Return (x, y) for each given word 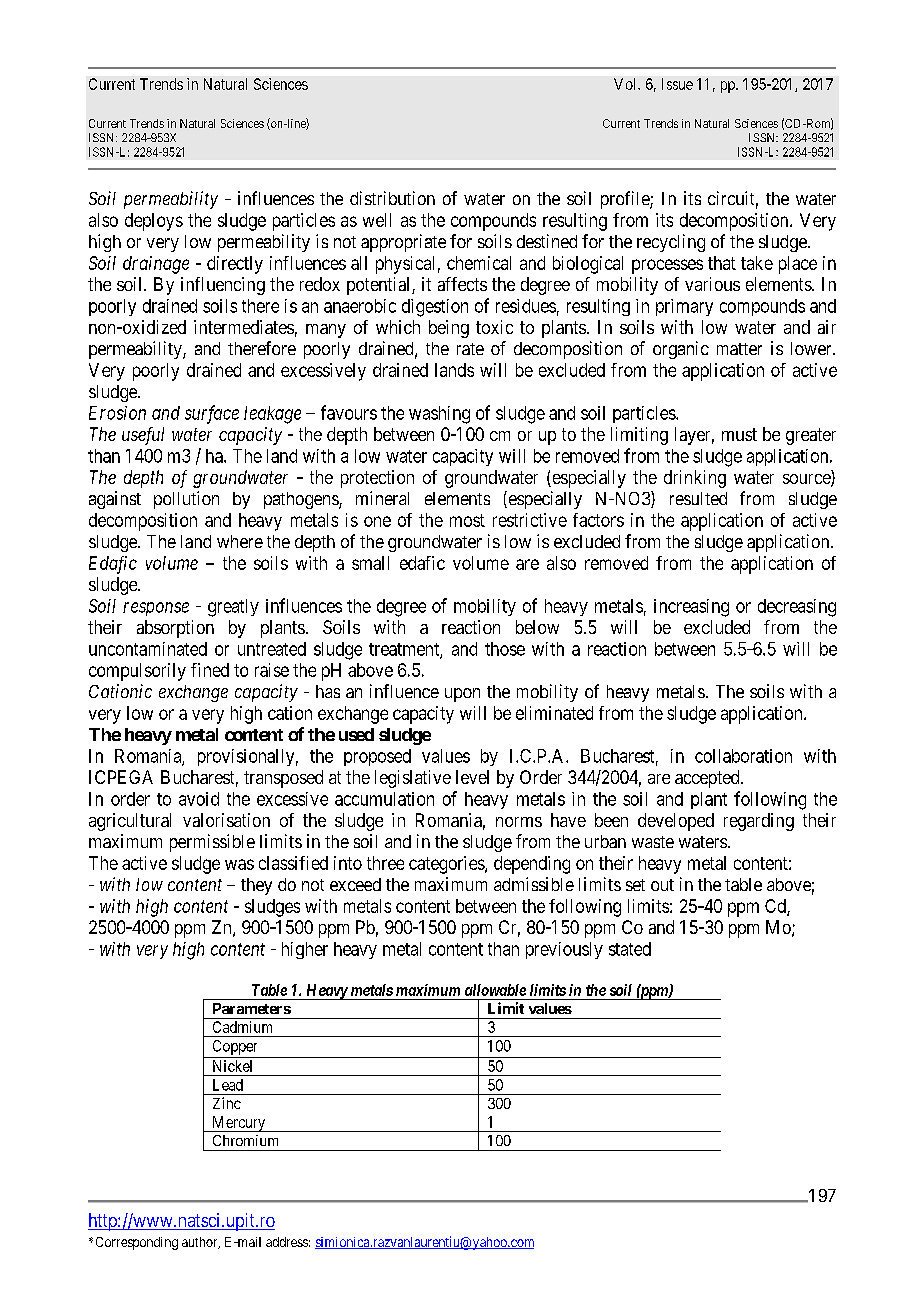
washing (439, 415)
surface (212, 414)
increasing (691, 608)
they (256, 886)
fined (210, 670)
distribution (392, 198)
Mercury (239, 1124)
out (662, 885)
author (201, 1243)
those (505, 649)
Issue (677, 84)
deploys (154, 222)
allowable (495, 990)
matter (739, 349)
